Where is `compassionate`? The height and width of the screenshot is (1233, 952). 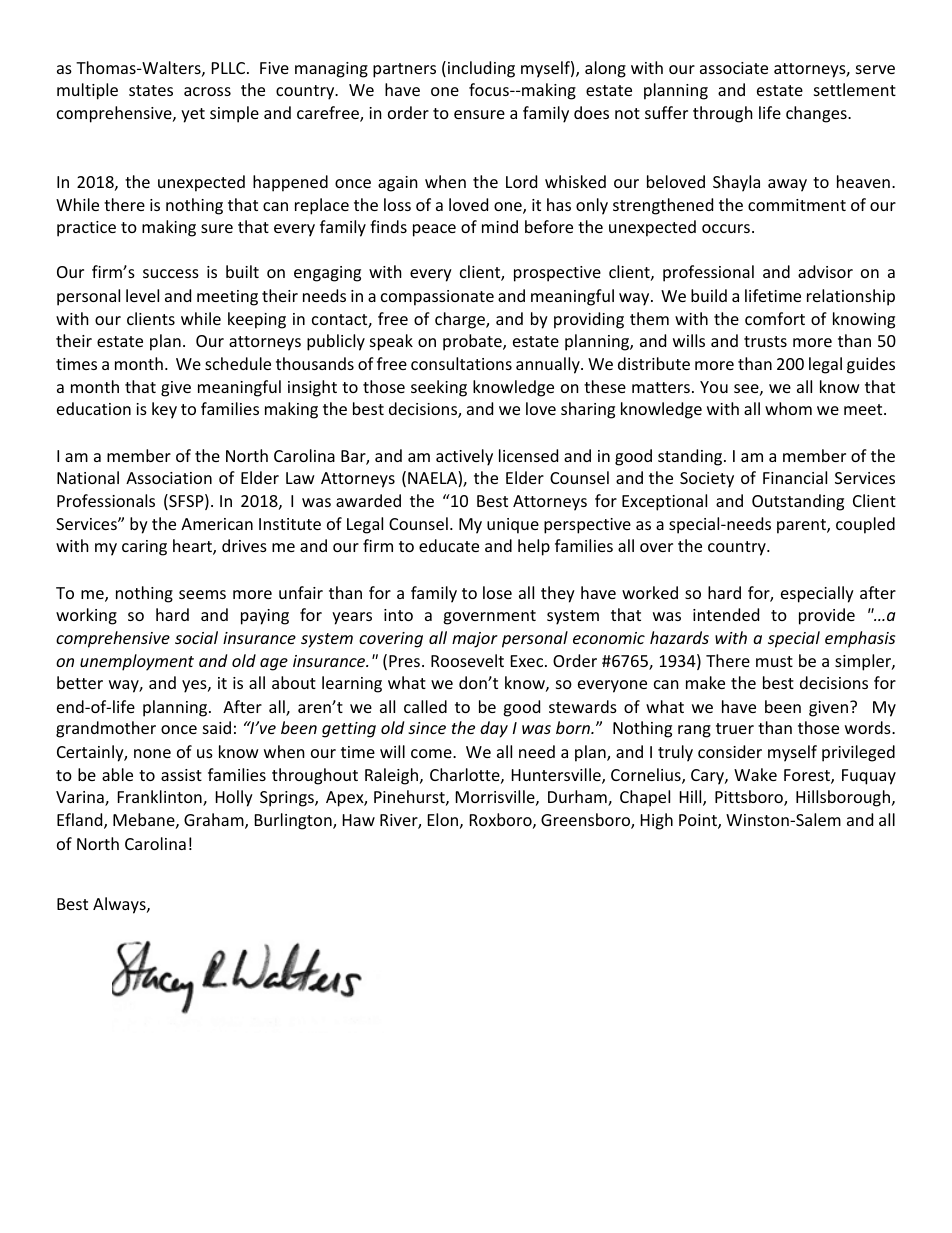 compassionate is located at coordinates (437, 298).
